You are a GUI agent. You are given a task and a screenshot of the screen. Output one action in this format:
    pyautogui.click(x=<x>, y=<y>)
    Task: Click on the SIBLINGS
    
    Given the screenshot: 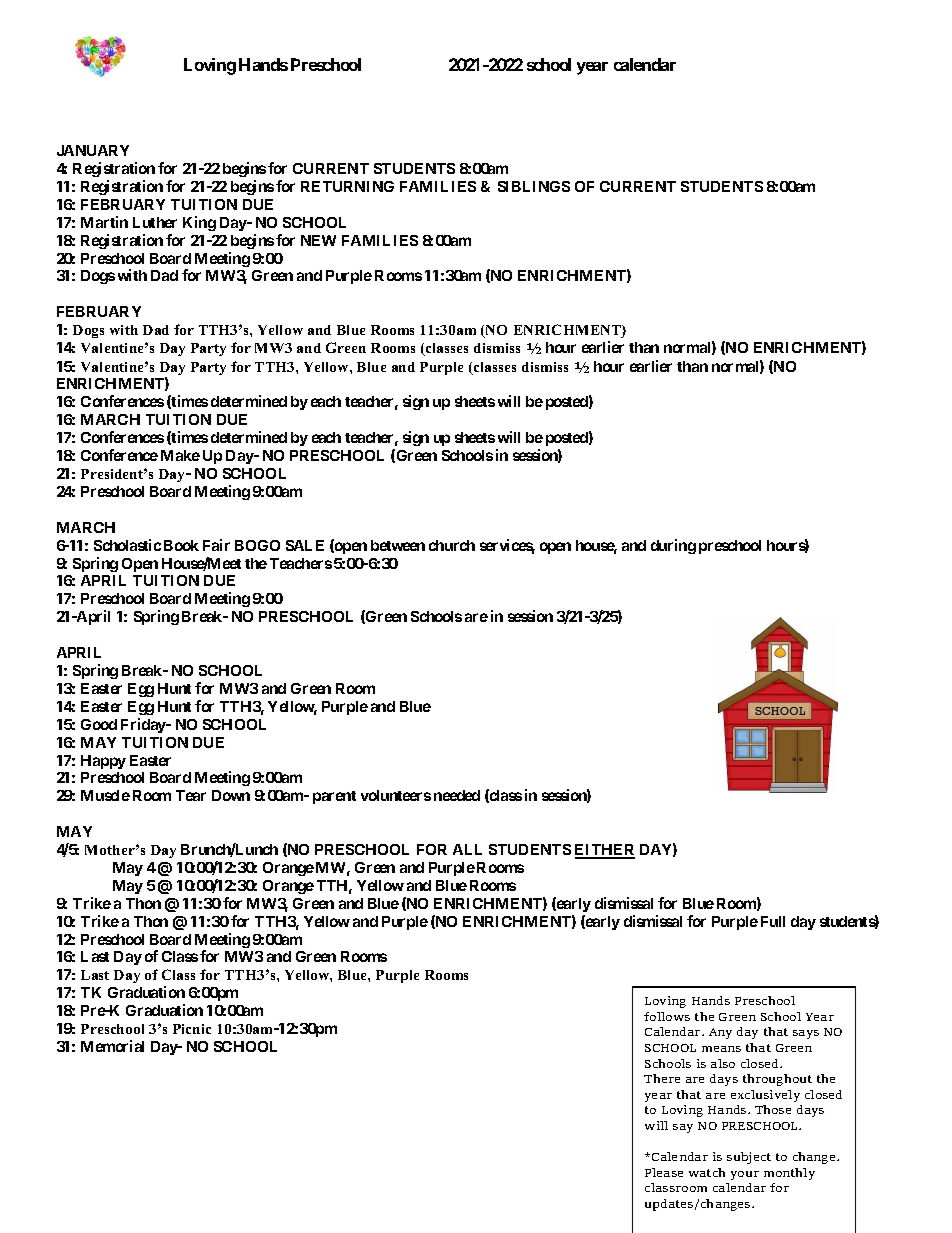 What is the action you would take?
    pyautogui.click(x=534, y=186)
